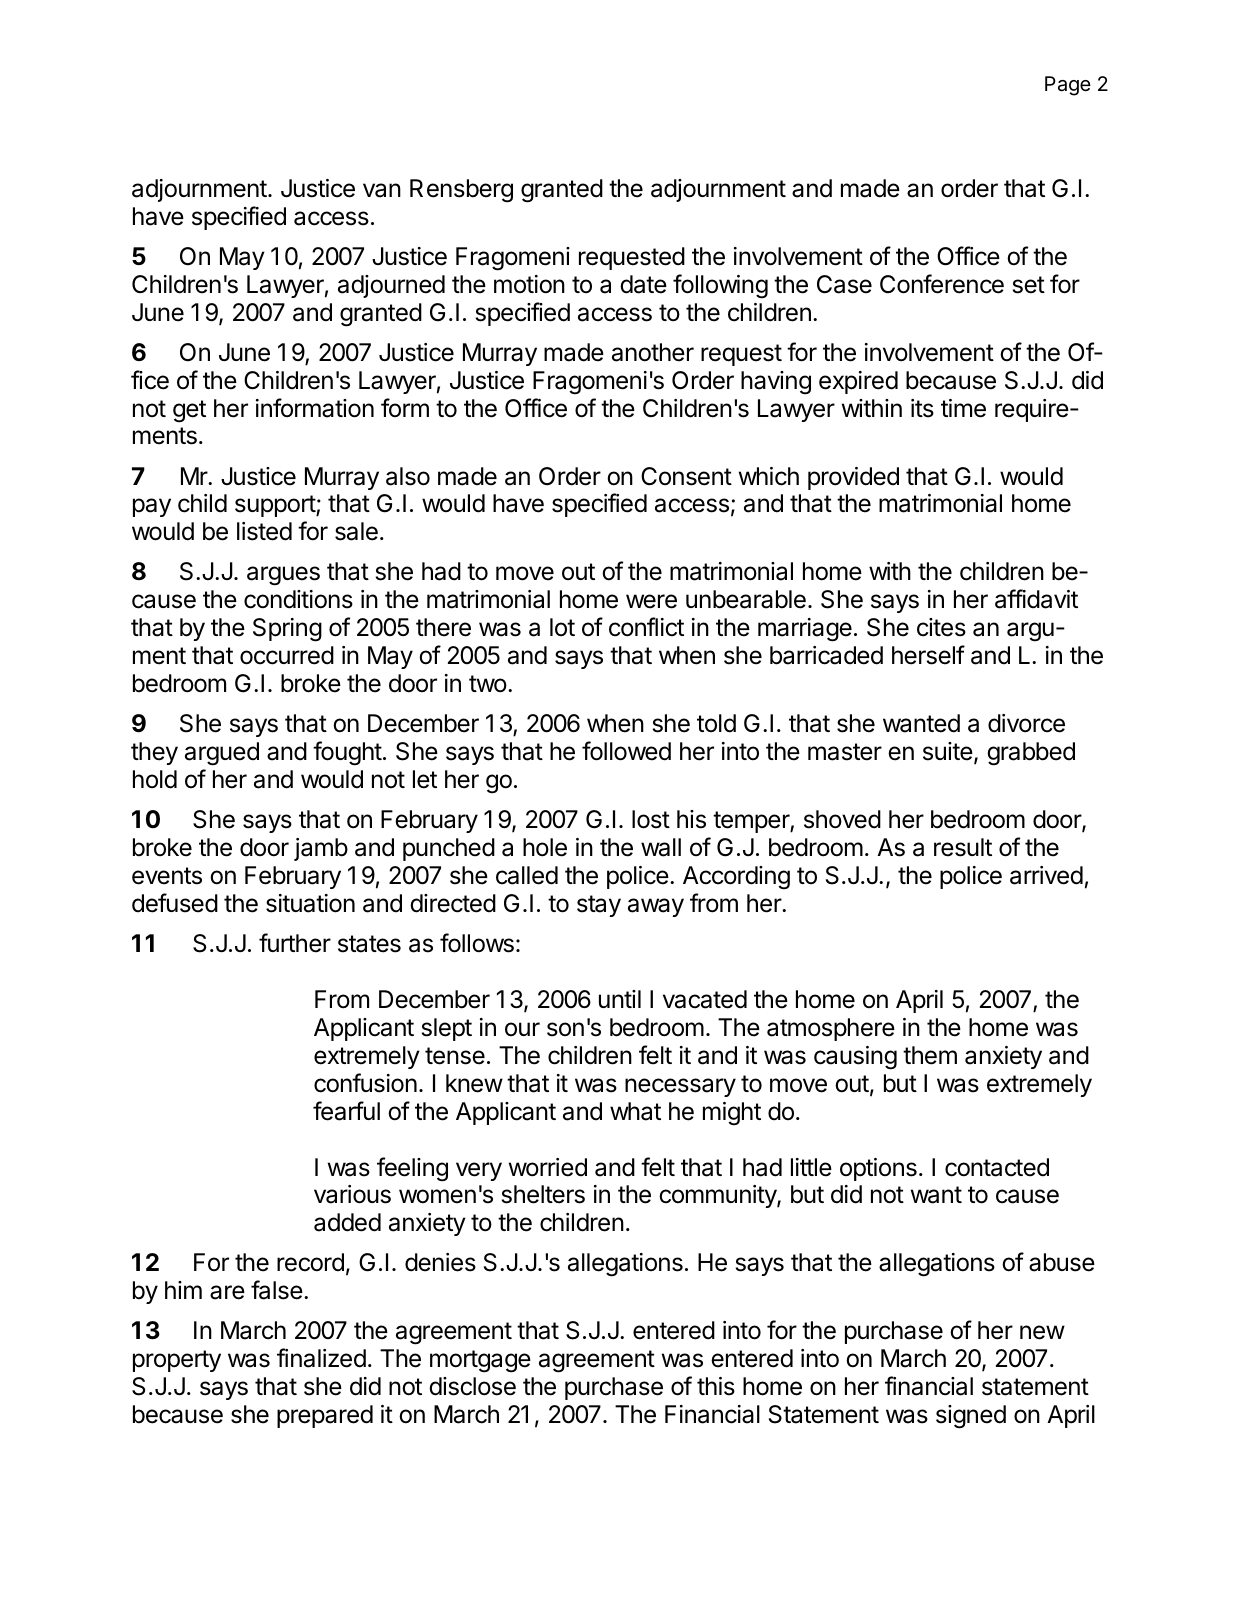 Image resolution: width=1239 pixels, height=1603 pixels. What do you see at coordinates (626, 751) in the screenshot?
I see `followed` at bounding box center [626, 751].
